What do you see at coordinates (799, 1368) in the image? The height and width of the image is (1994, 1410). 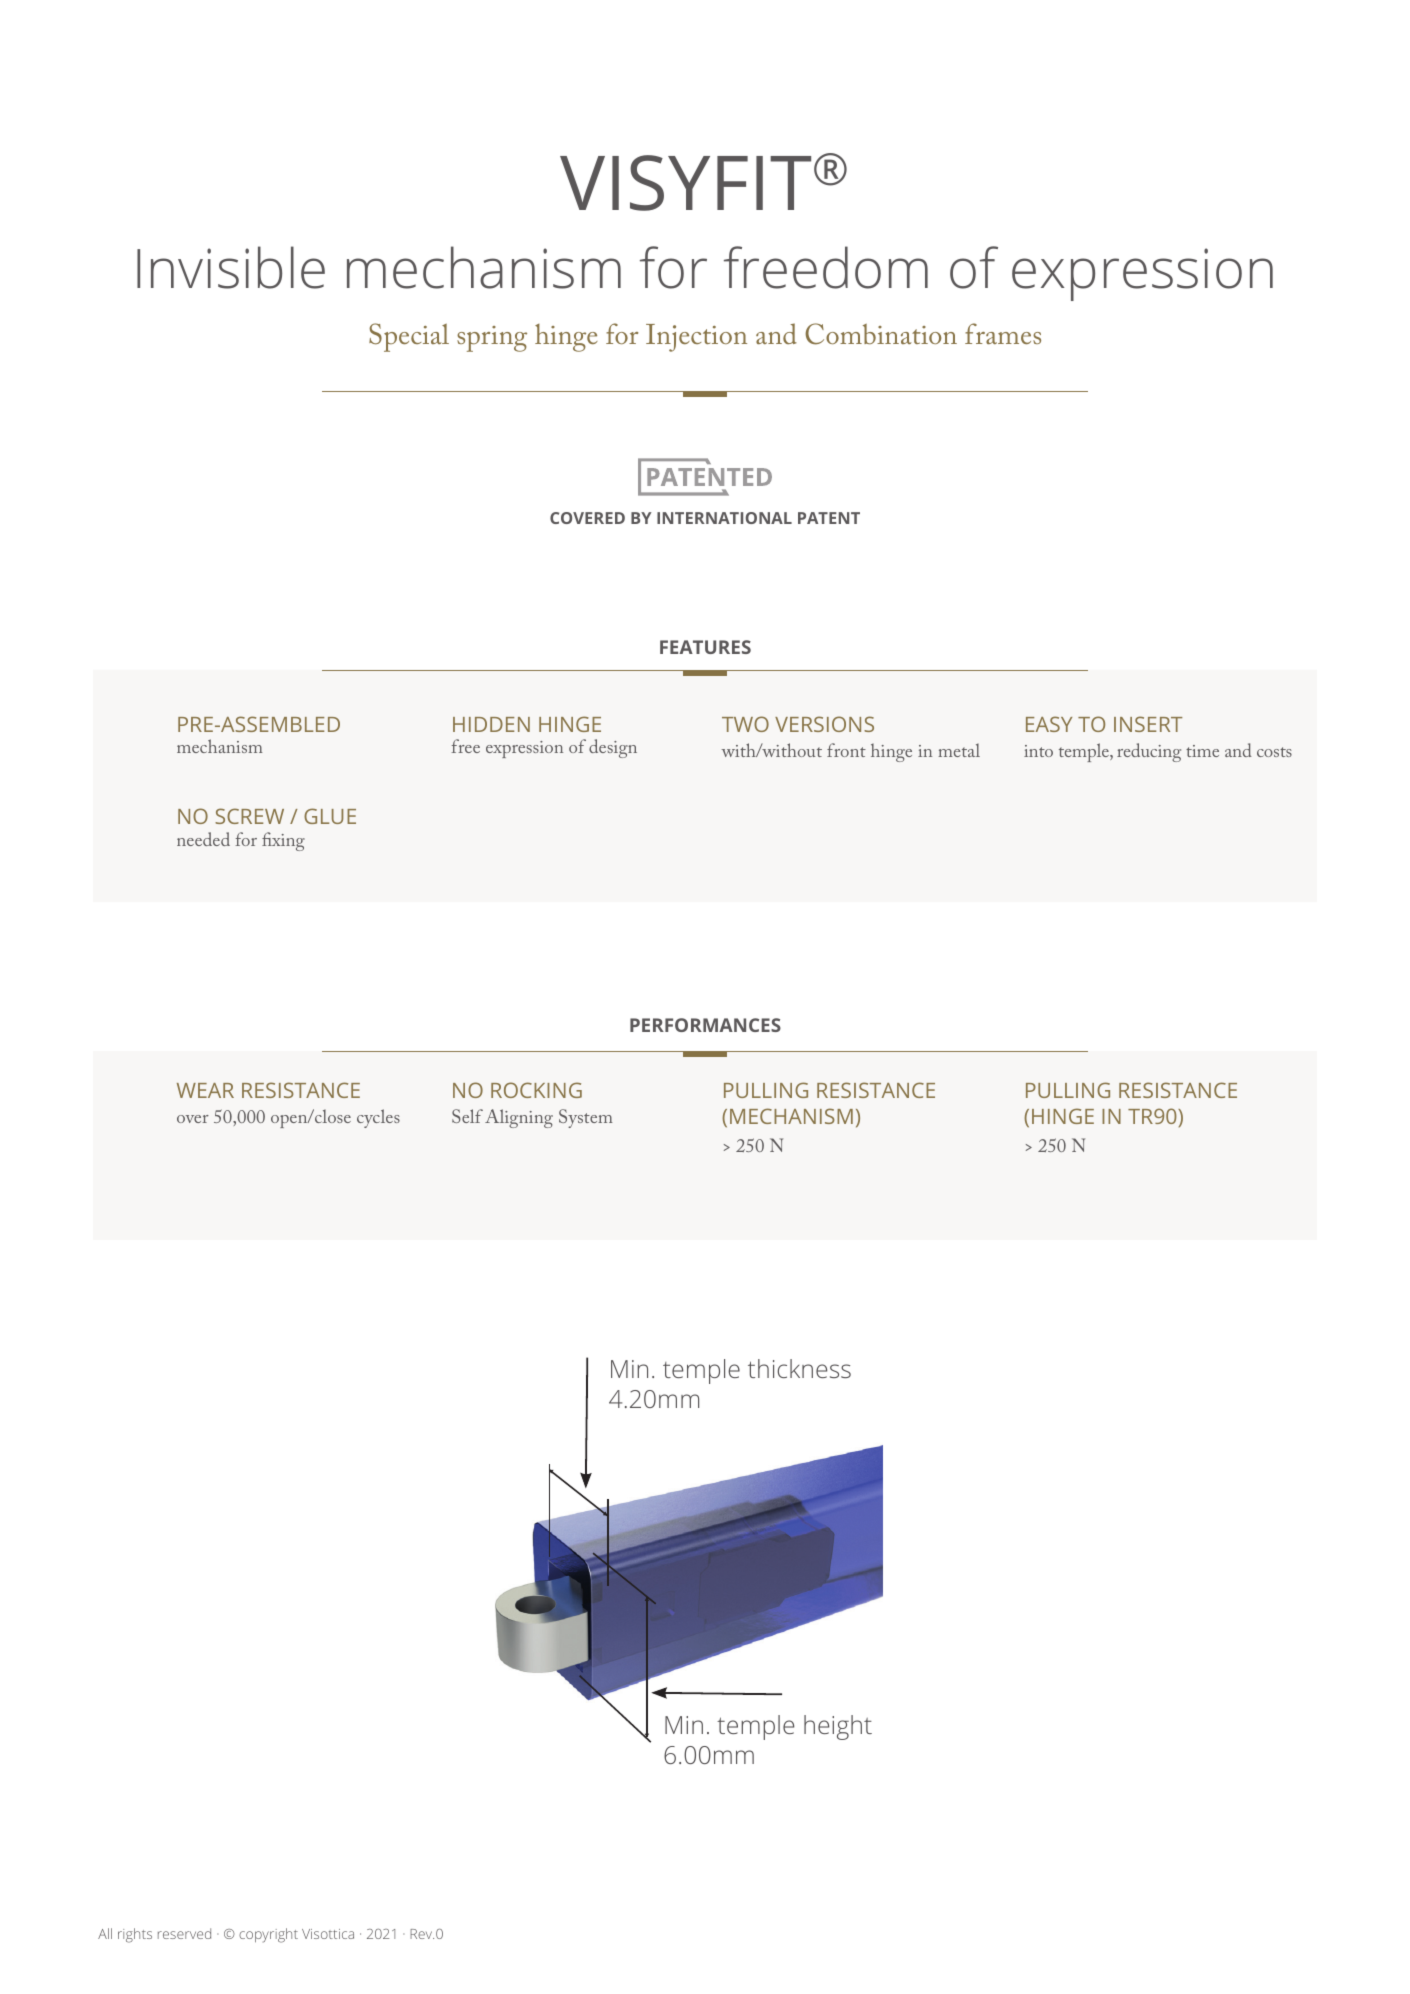 I see `thickness` at bounding box center [799, 1368].
